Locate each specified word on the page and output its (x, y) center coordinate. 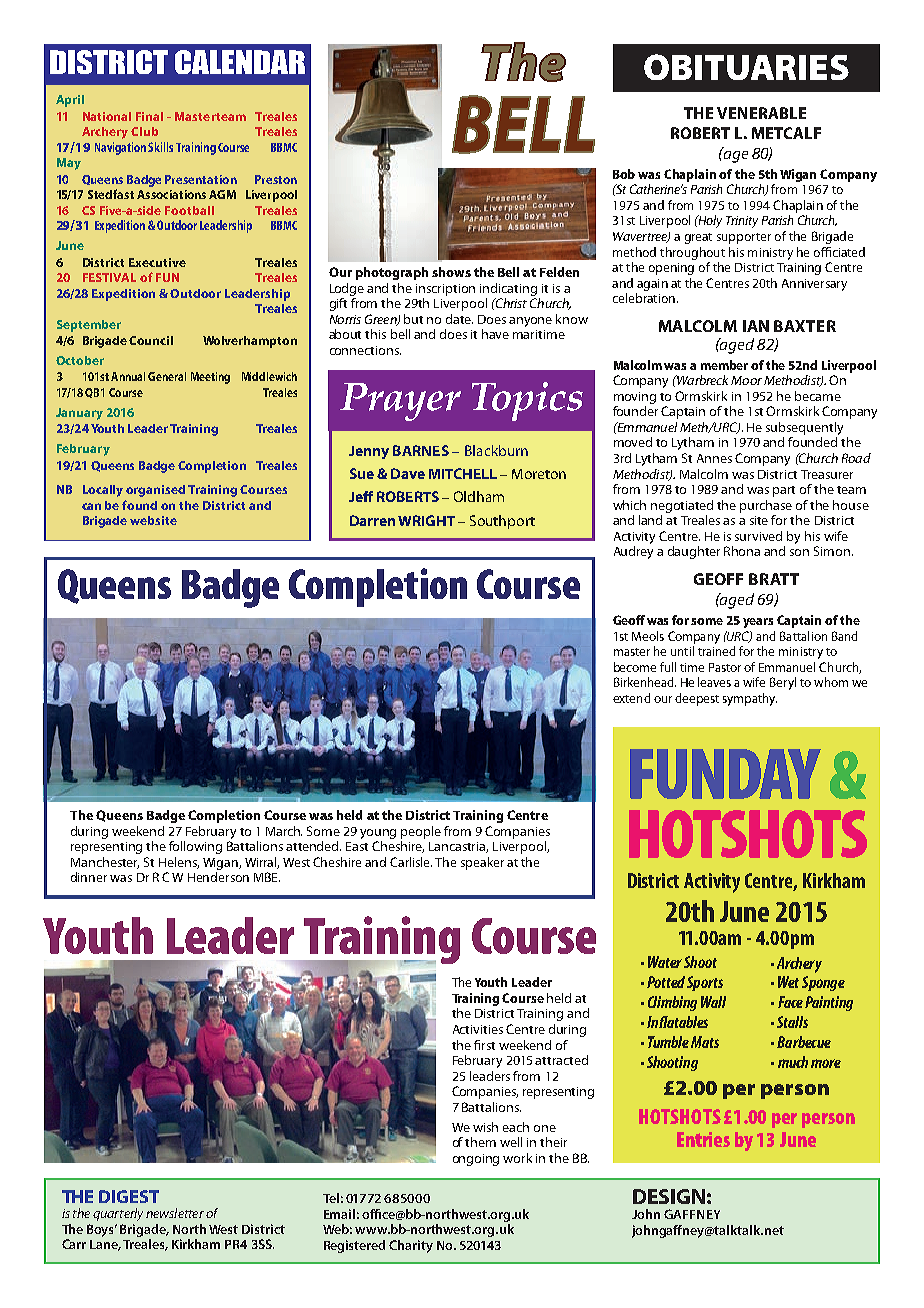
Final (149, 116)
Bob (624, 174)
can (91, 506)
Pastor (725, 667)
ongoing (476, 1160)
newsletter (175, 1213)
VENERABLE (761, 113)
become (635, 667)
